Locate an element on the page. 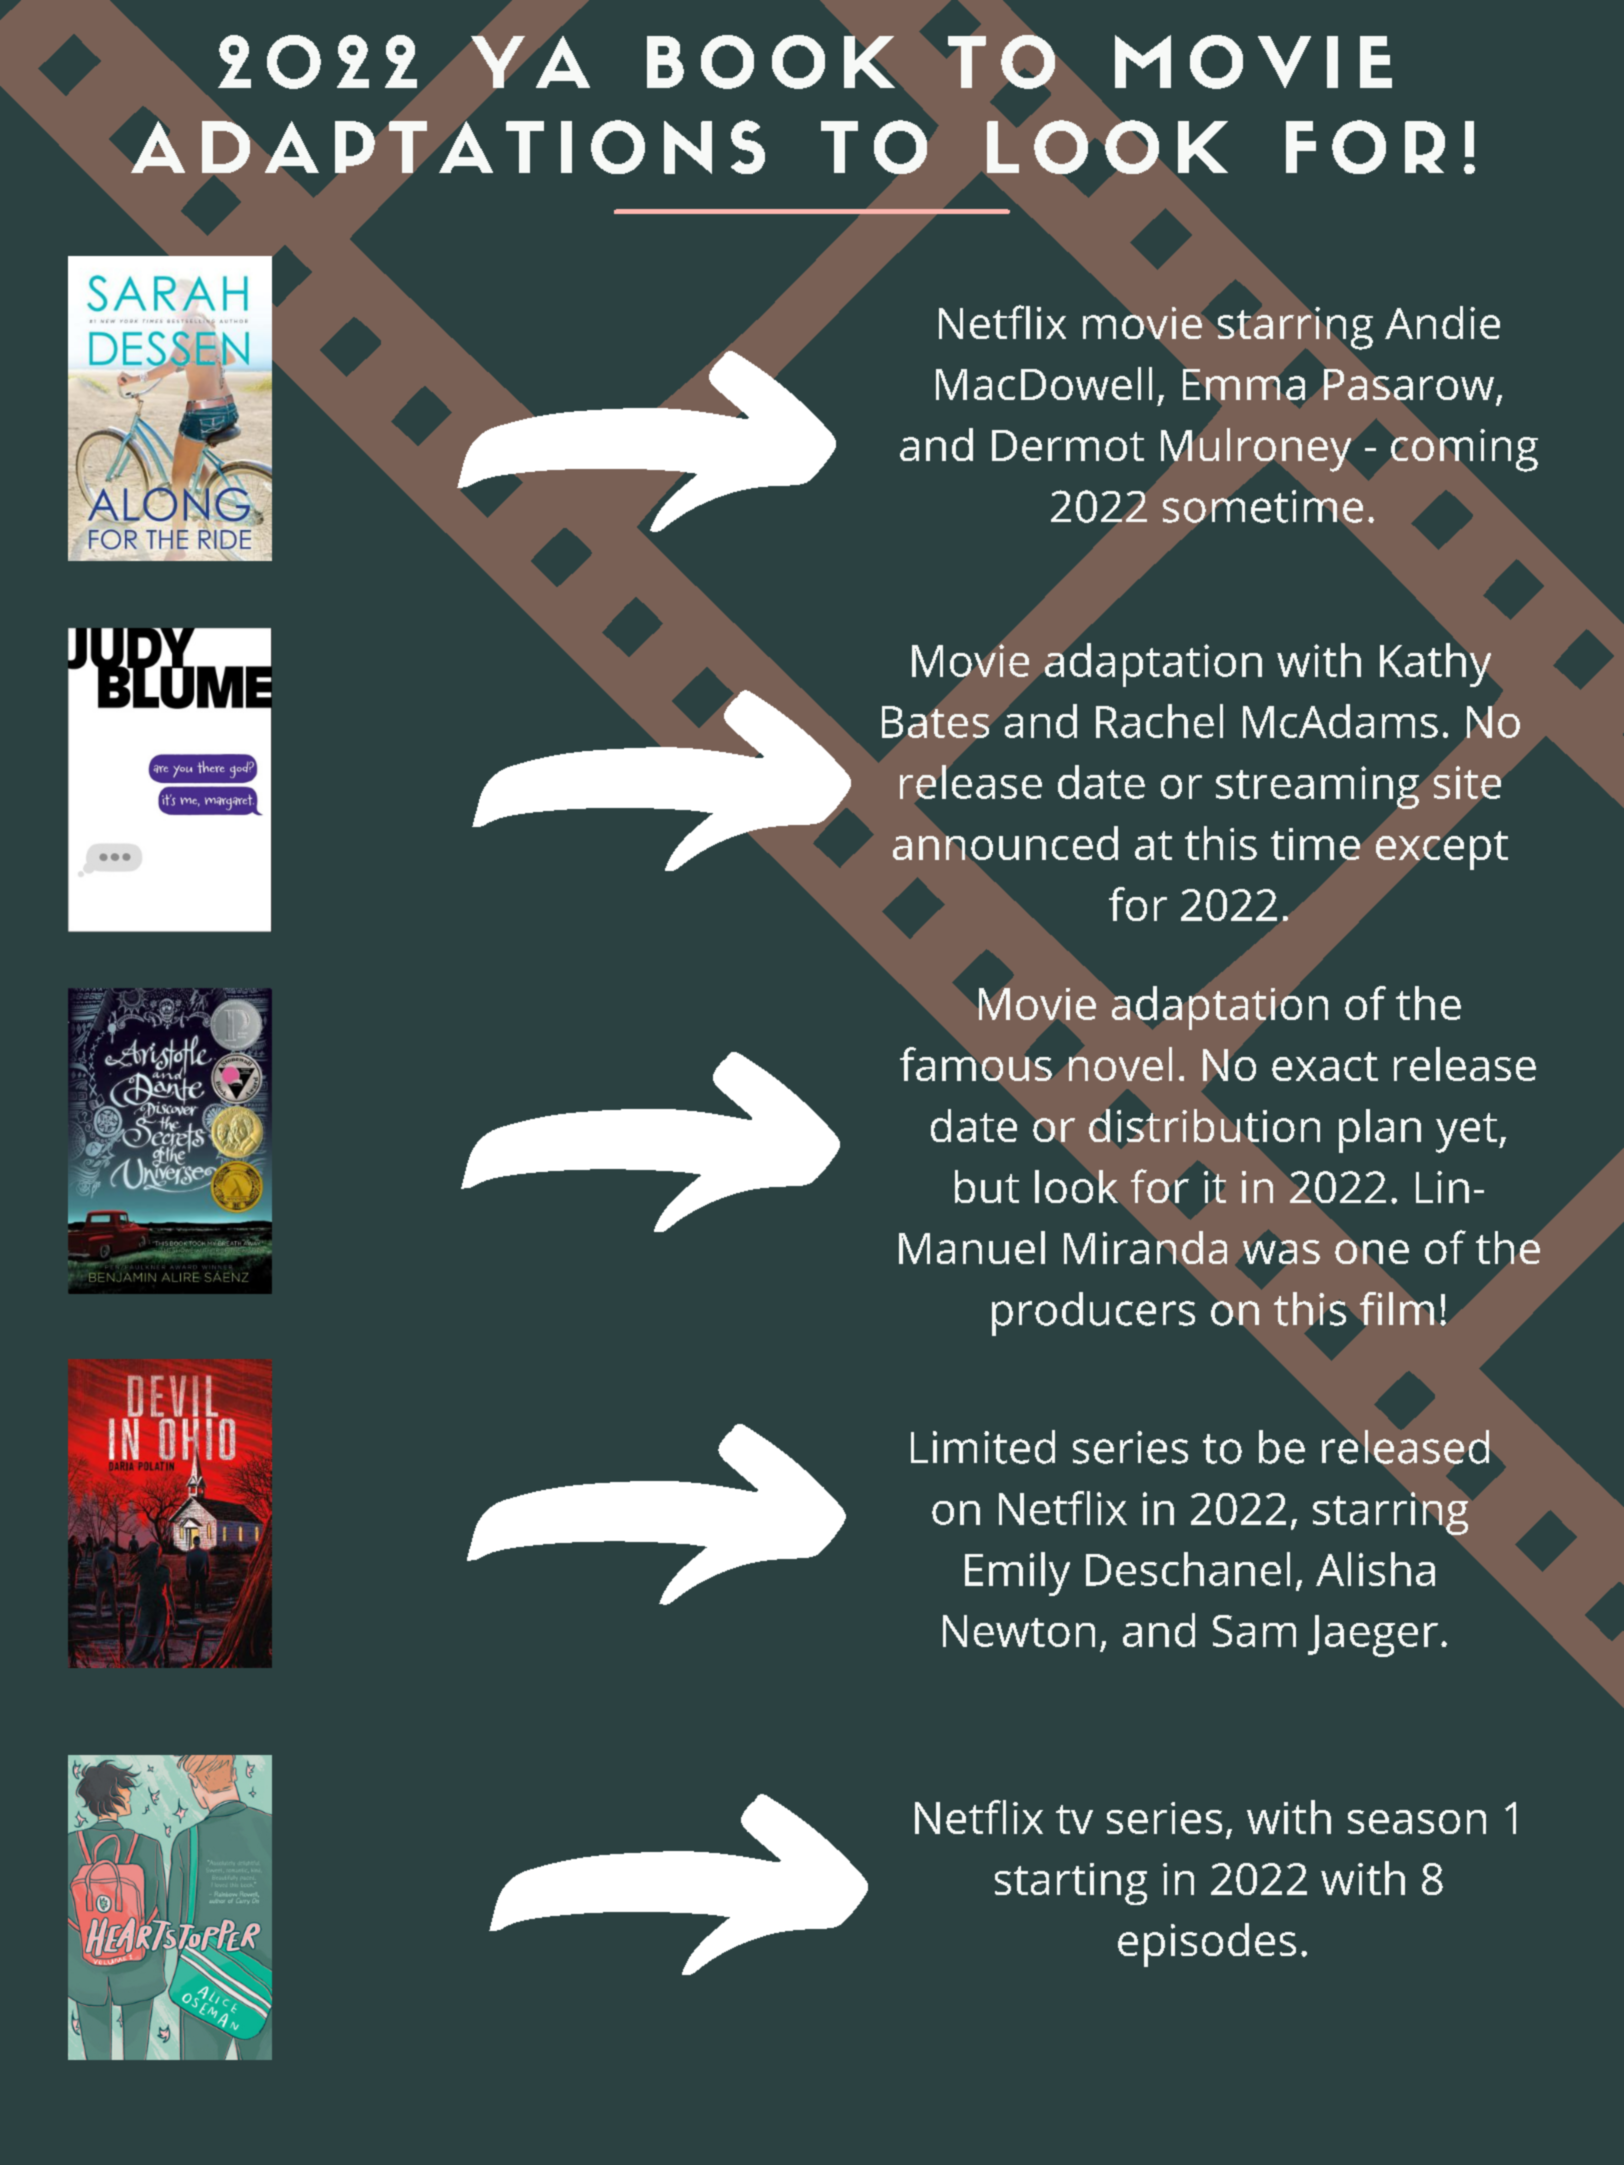 The width and height of the page is (1624, 2165). Dermot is located at coordinates (1068, 445).
